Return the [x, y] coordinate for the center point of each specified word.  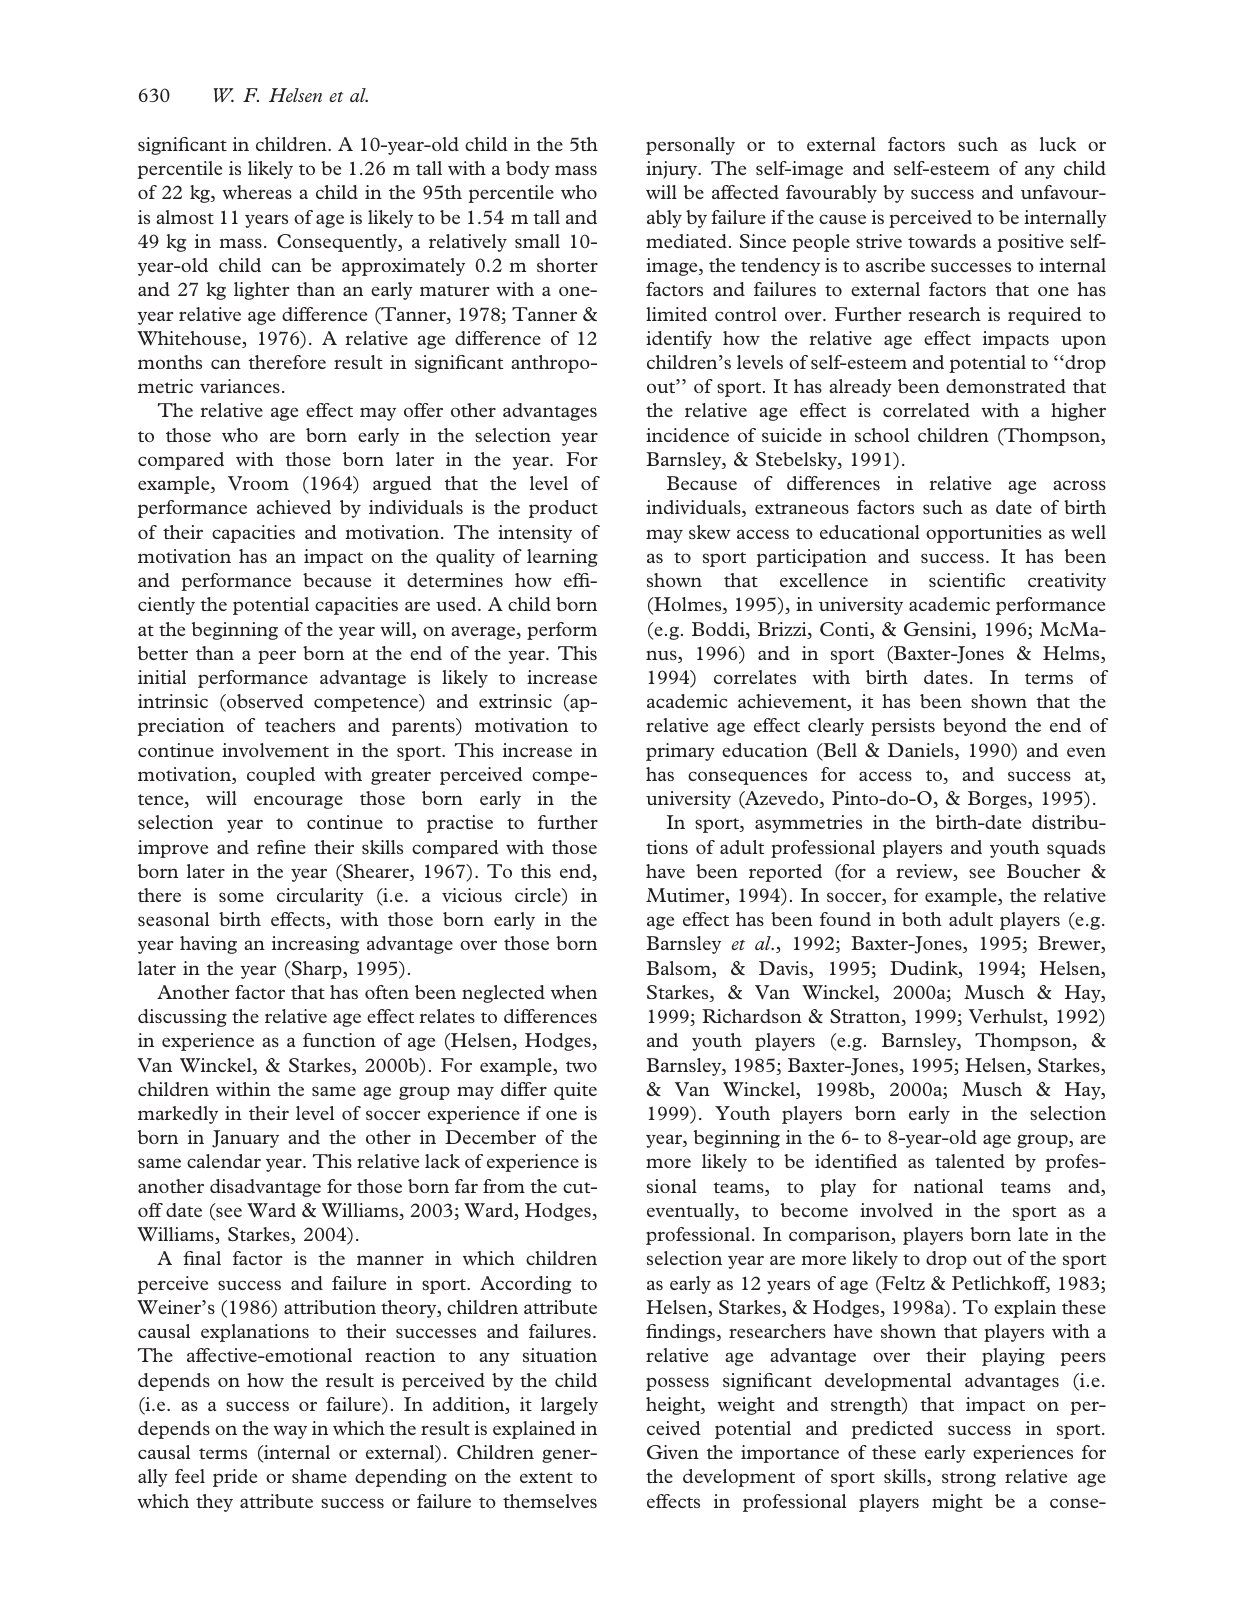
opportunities [984, 534]
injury [672, 170]
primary [680, 752]
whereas [257, 192]
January [245, 1139]
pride [235, 1478]
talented [970, 1161]
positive [1031, 243]
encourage [298, 802]
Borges [998, 800]
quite [575, 1091]
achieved [294, 507]
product [563, 509]
